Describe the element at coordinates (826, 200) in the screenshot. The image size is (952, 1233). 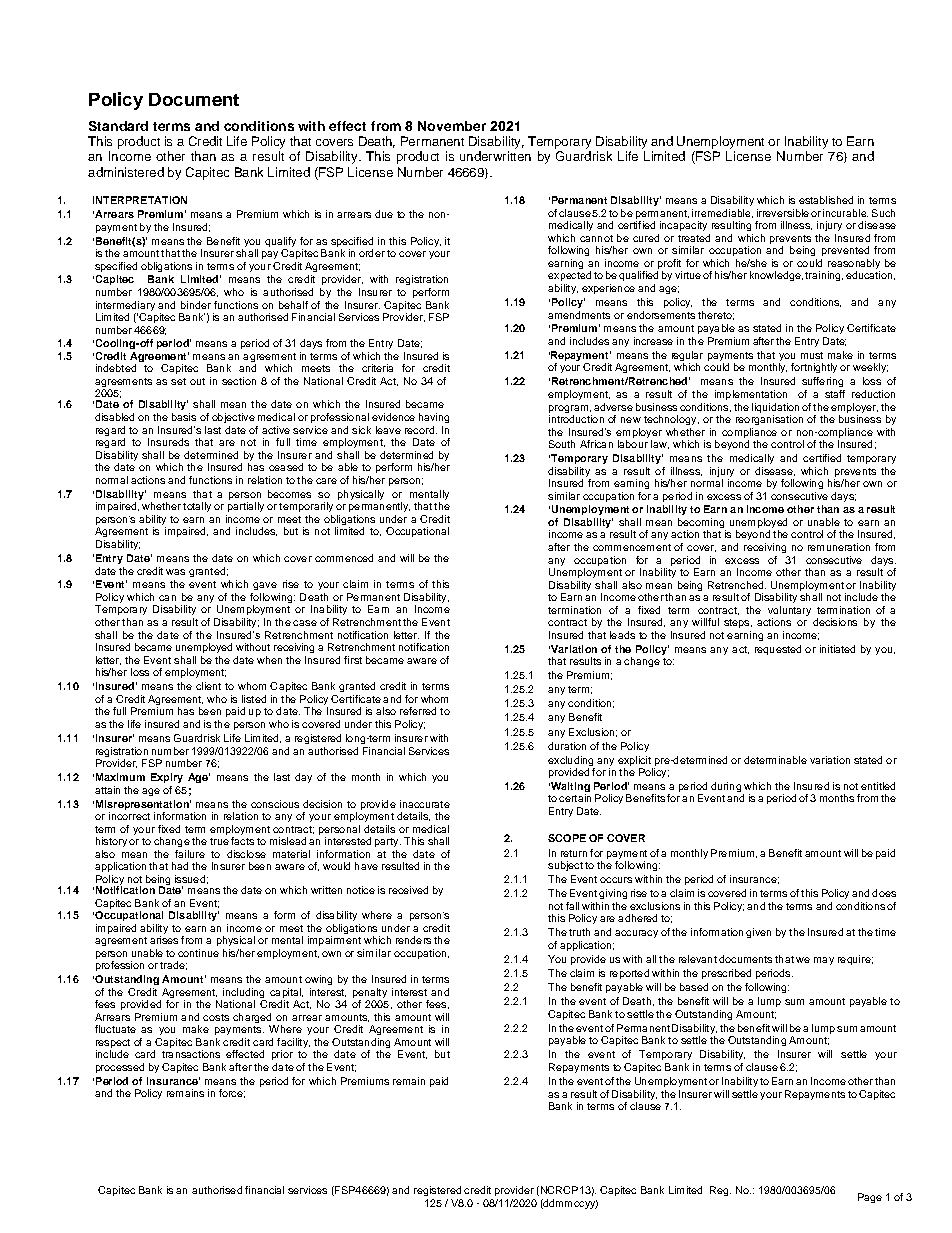
I see `established` at that location.
